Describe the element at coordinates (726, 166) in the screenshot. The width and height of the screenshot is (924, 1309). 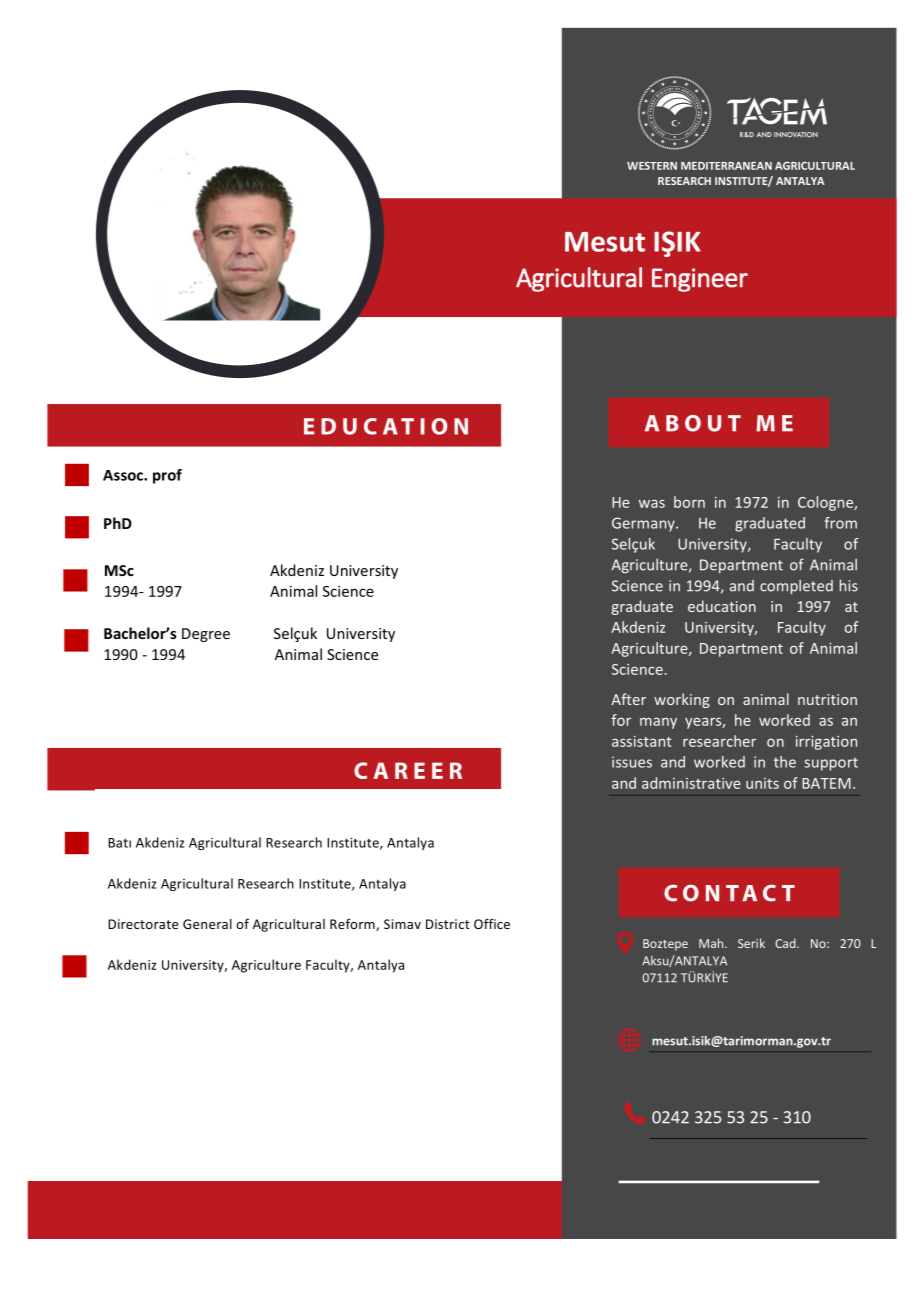
I see `MEDITERRANEAN` at that location.
